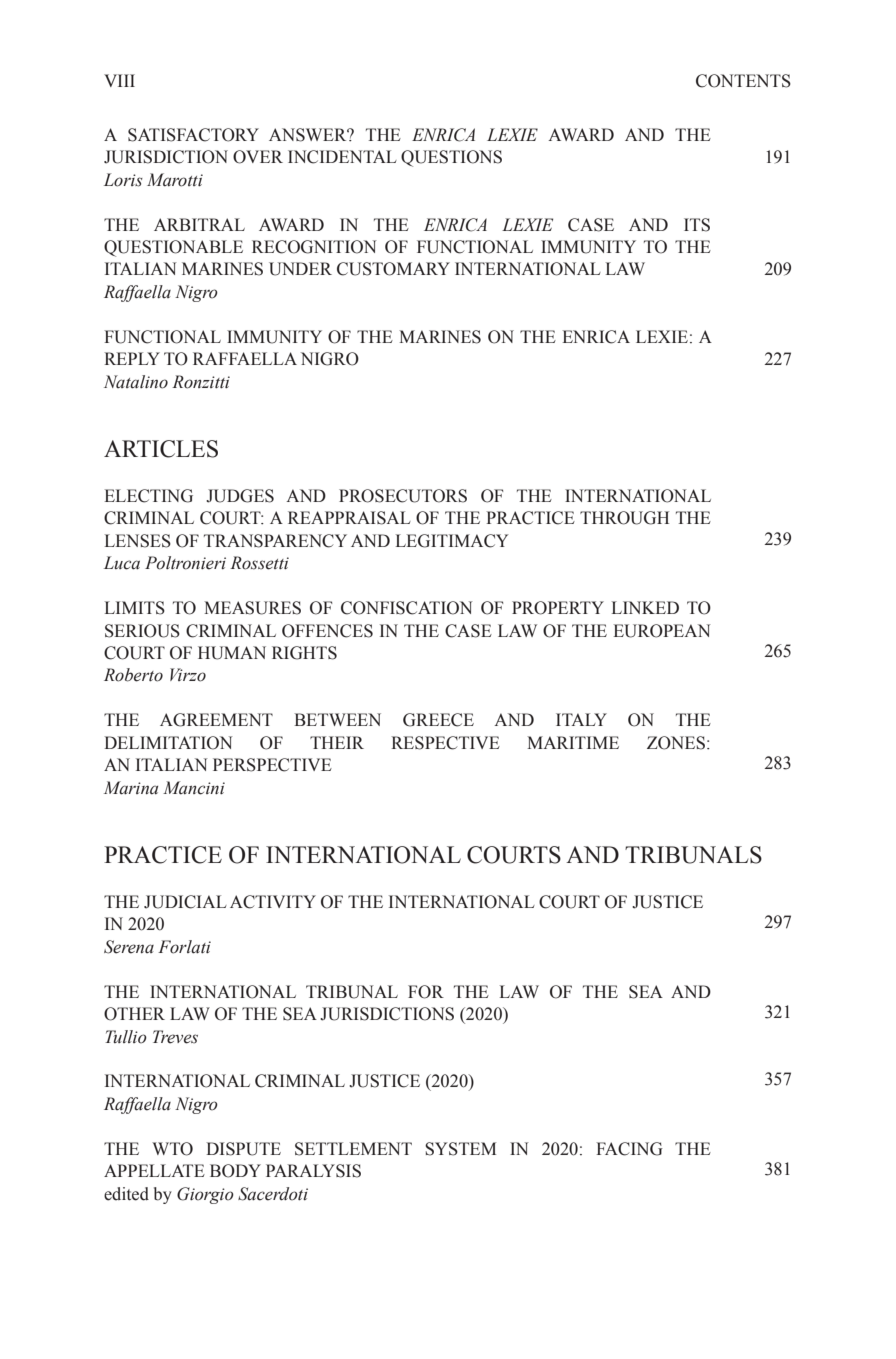 The width and height of the document is (896, 1359). What do you see at coordinates (662, 631) in the document?
I see `EUROPEAN` at bounding box center [662, 631].
